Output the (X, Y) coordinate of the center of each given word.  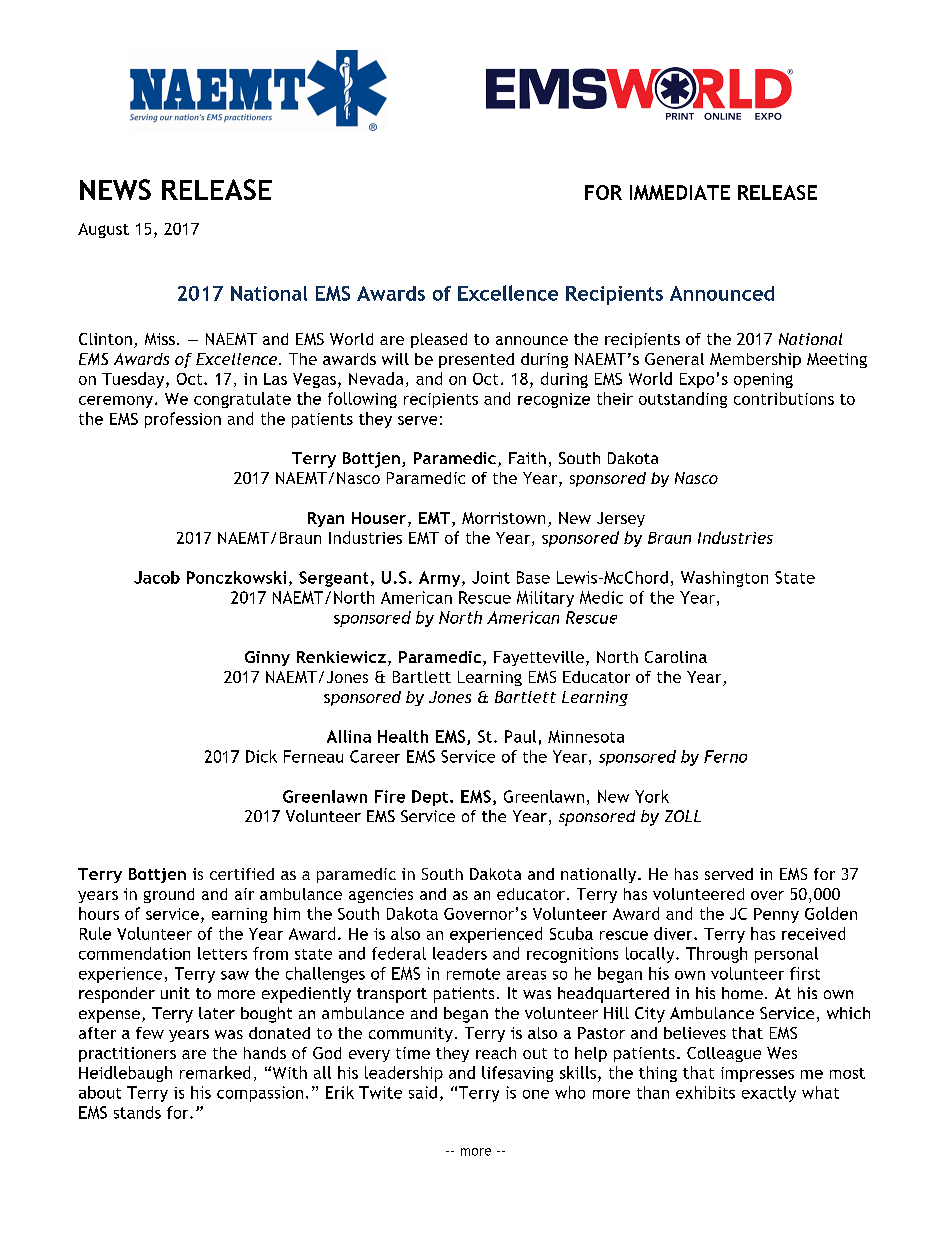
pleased (439, 340)
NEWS (115, 189)
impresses (757, 1074)
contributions (784, 398)
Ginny (267, 658)
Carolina (676, 657)
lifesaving (517, 1074)
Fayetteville (539, 658)
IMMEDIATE (680, 192)
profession (183, 420)
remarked (215, 1072)
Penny (776, 915)
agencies (381, 895)
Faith (527, 458)
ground (169, 895)
